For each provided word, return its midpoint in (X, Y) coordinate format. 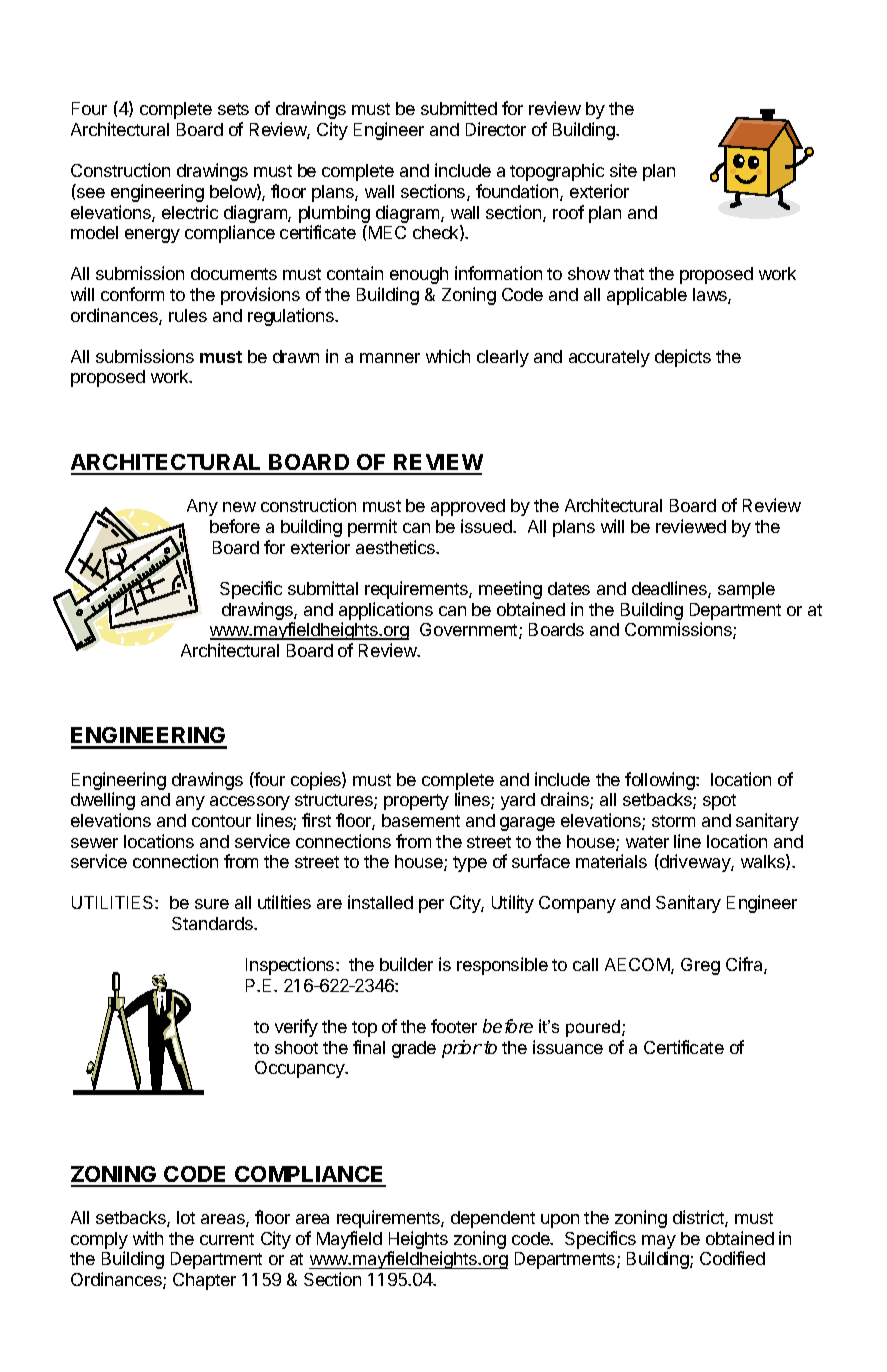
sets (233, 109)
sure (212, 904)
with (148, 1238)
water (647, 842)
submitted (459, 108)
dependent (493, 1219)
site (623, 170)
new (239, 507)
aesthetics (397, 547)
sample (746, 590)
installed (380, 902)
